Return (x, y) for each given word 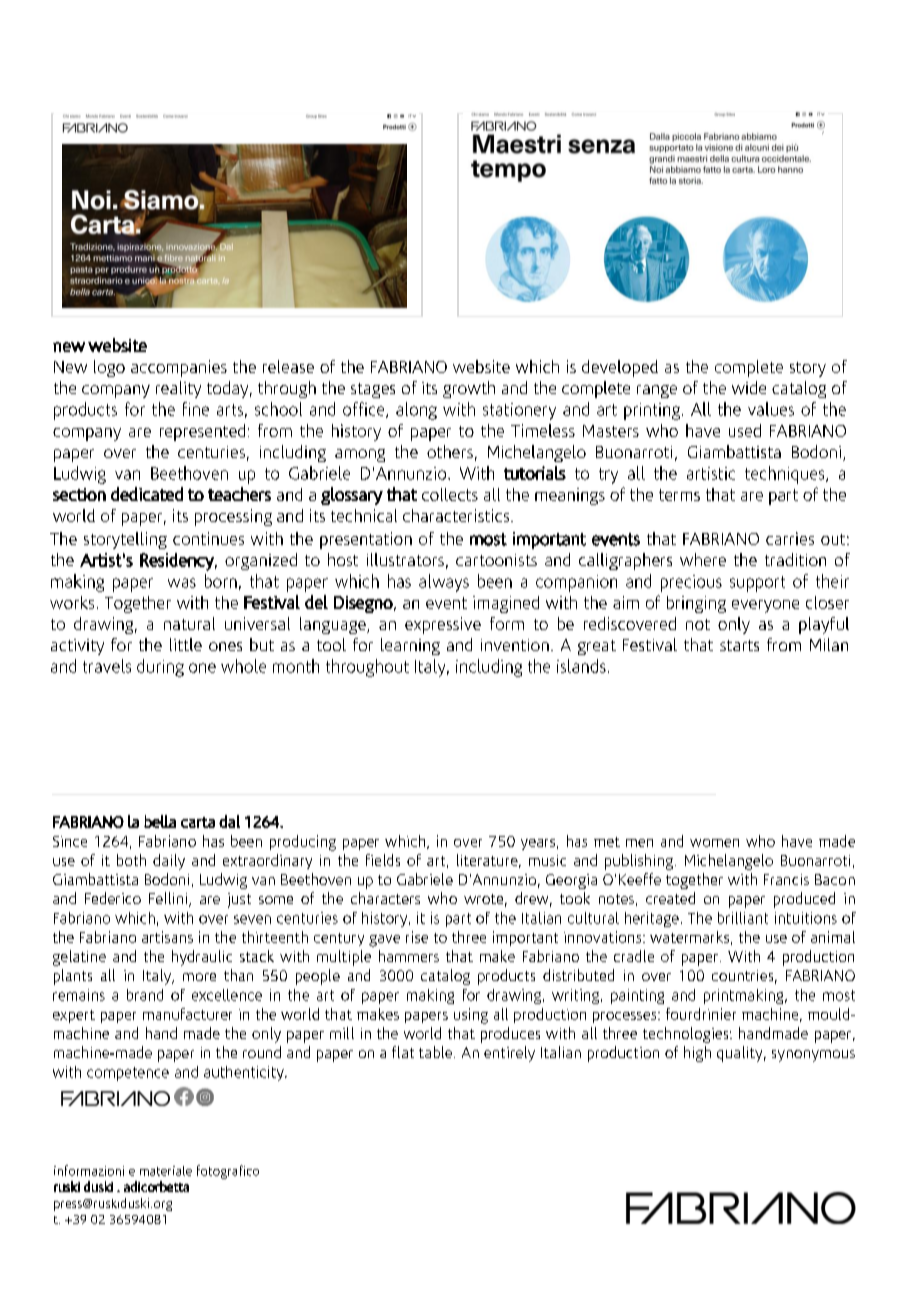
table (437, 1052)
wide (749, 387)
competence (128, 1074)
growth (469, 389)
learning (410, 646)
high (697, 1054)
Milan (829, 644)
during (160, 668)
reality (178, 389)
